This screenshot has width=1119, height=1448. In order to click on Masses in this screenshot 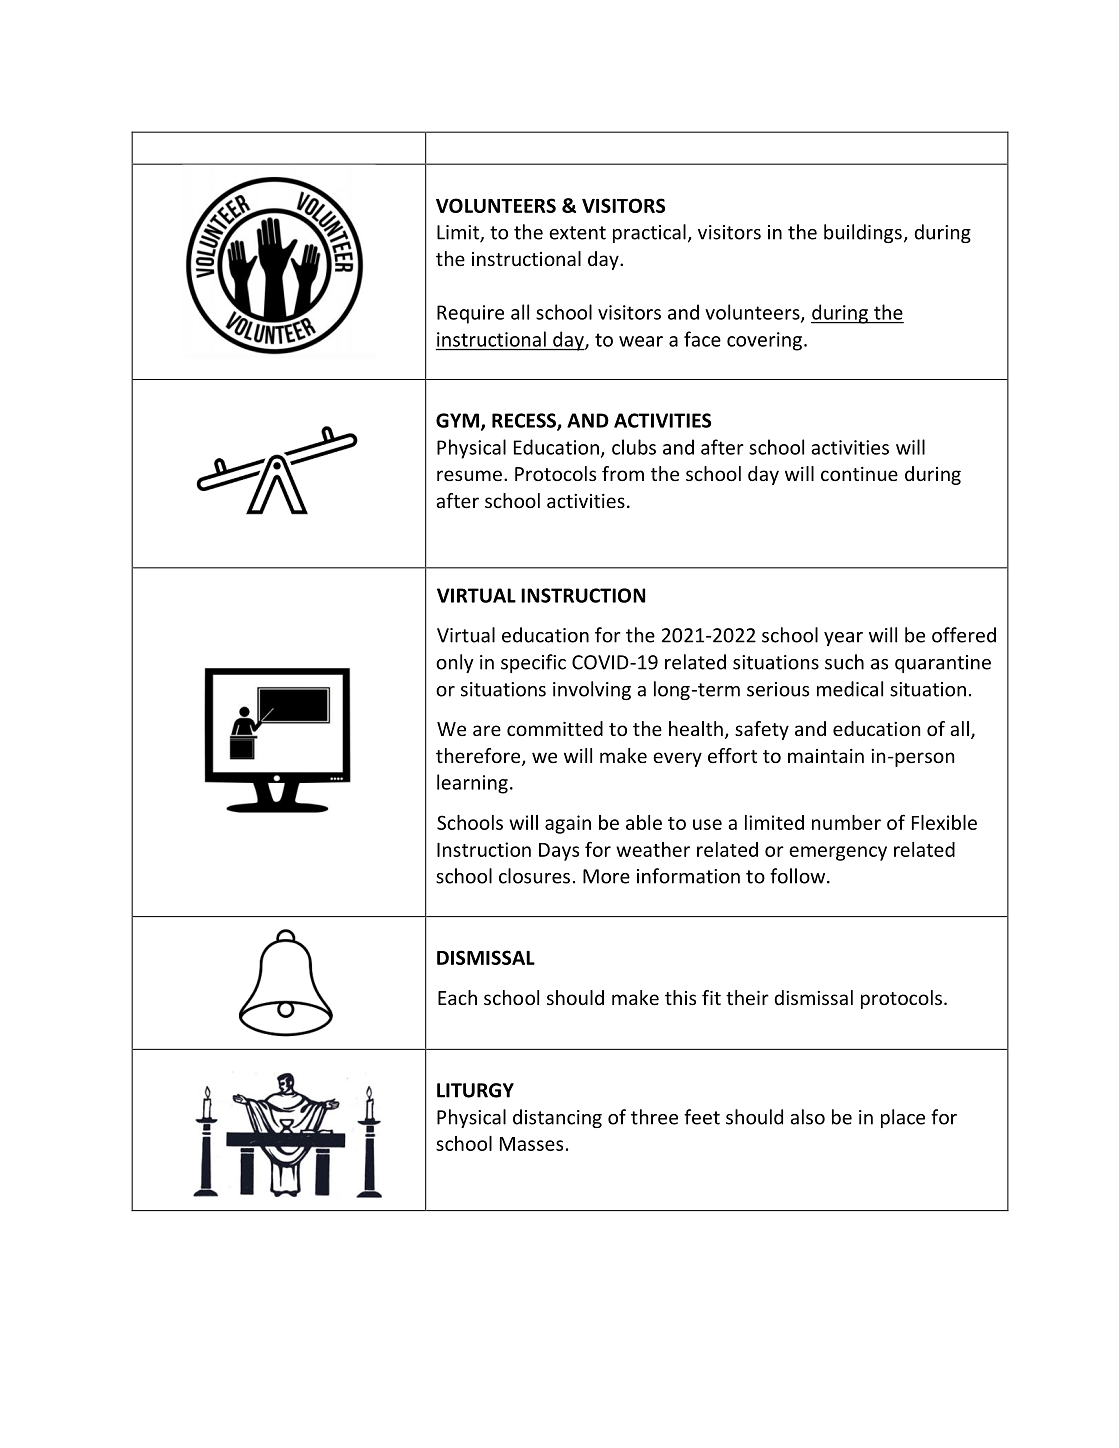, I will do `click(531, 1144)`.
